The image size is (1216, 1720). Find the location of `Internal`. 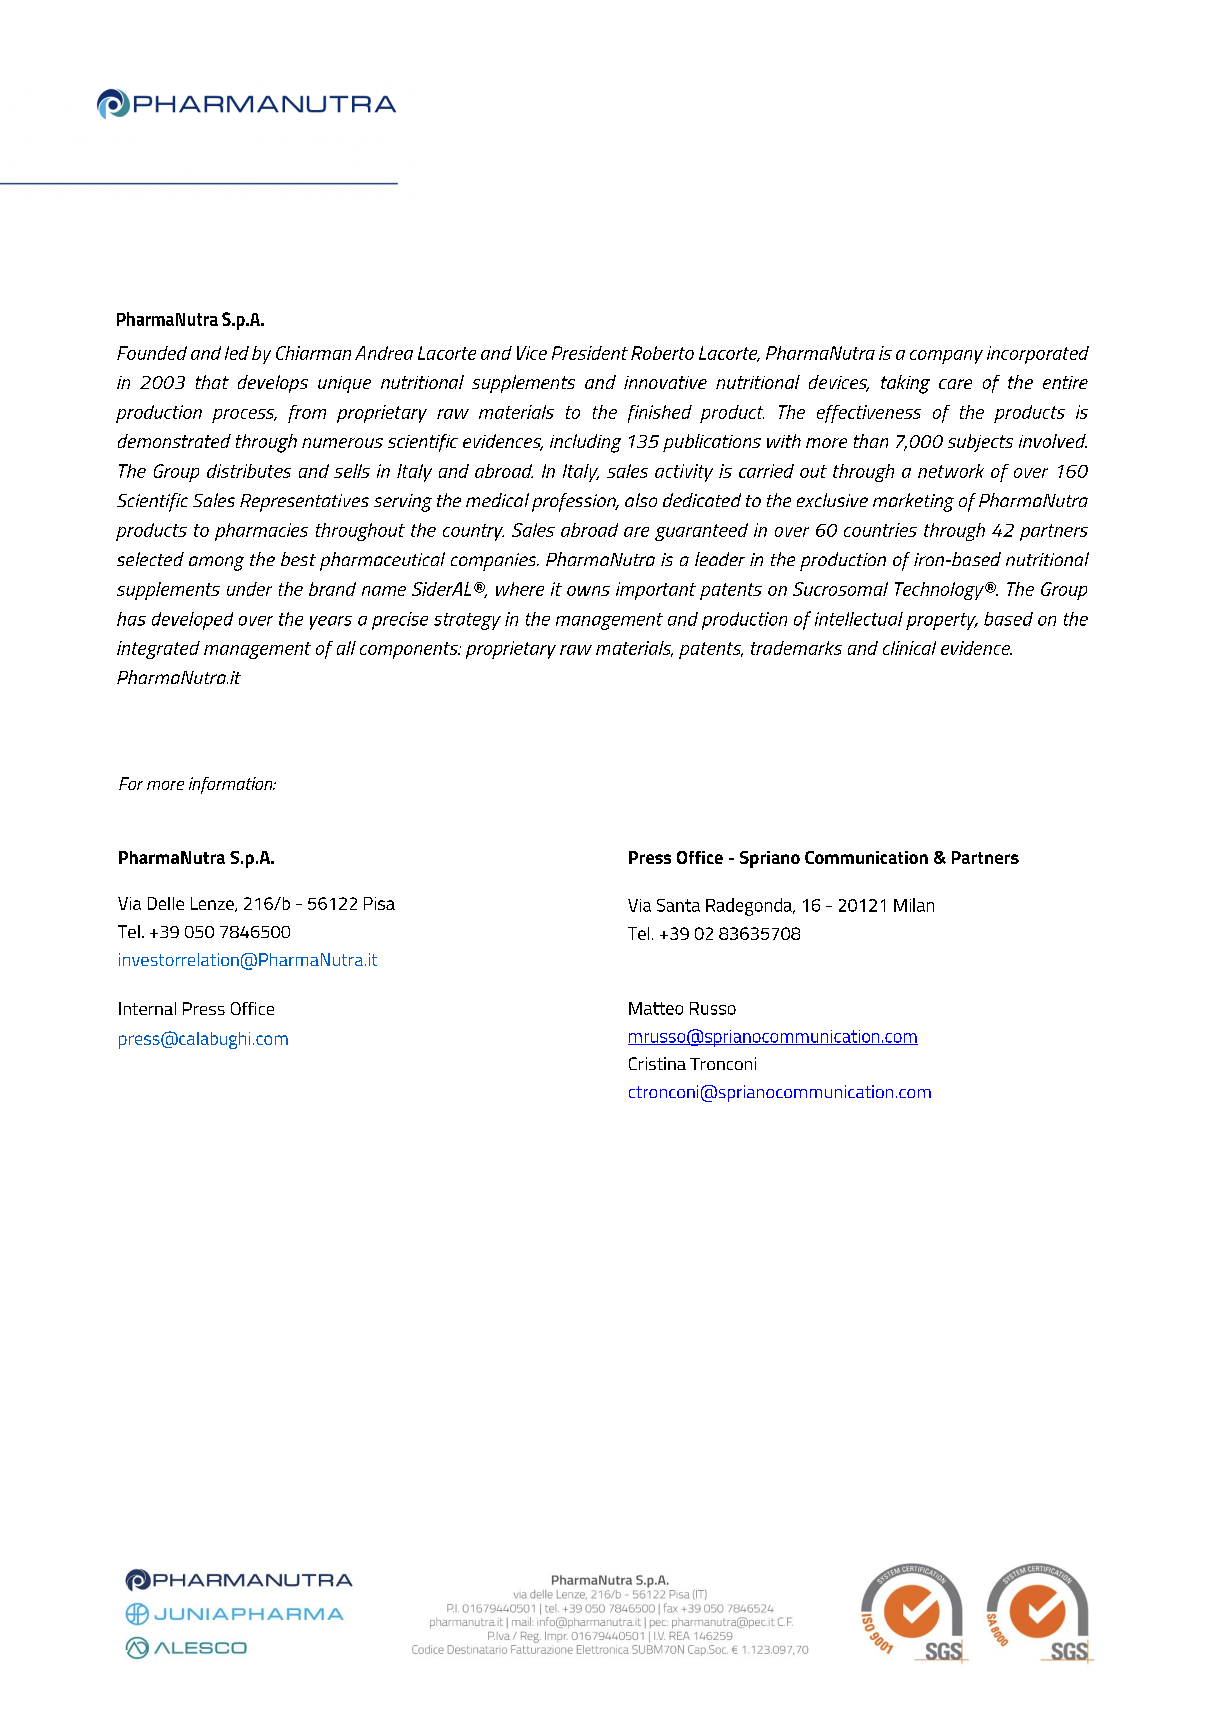

Internal is located at coordinates (147, 1008).
